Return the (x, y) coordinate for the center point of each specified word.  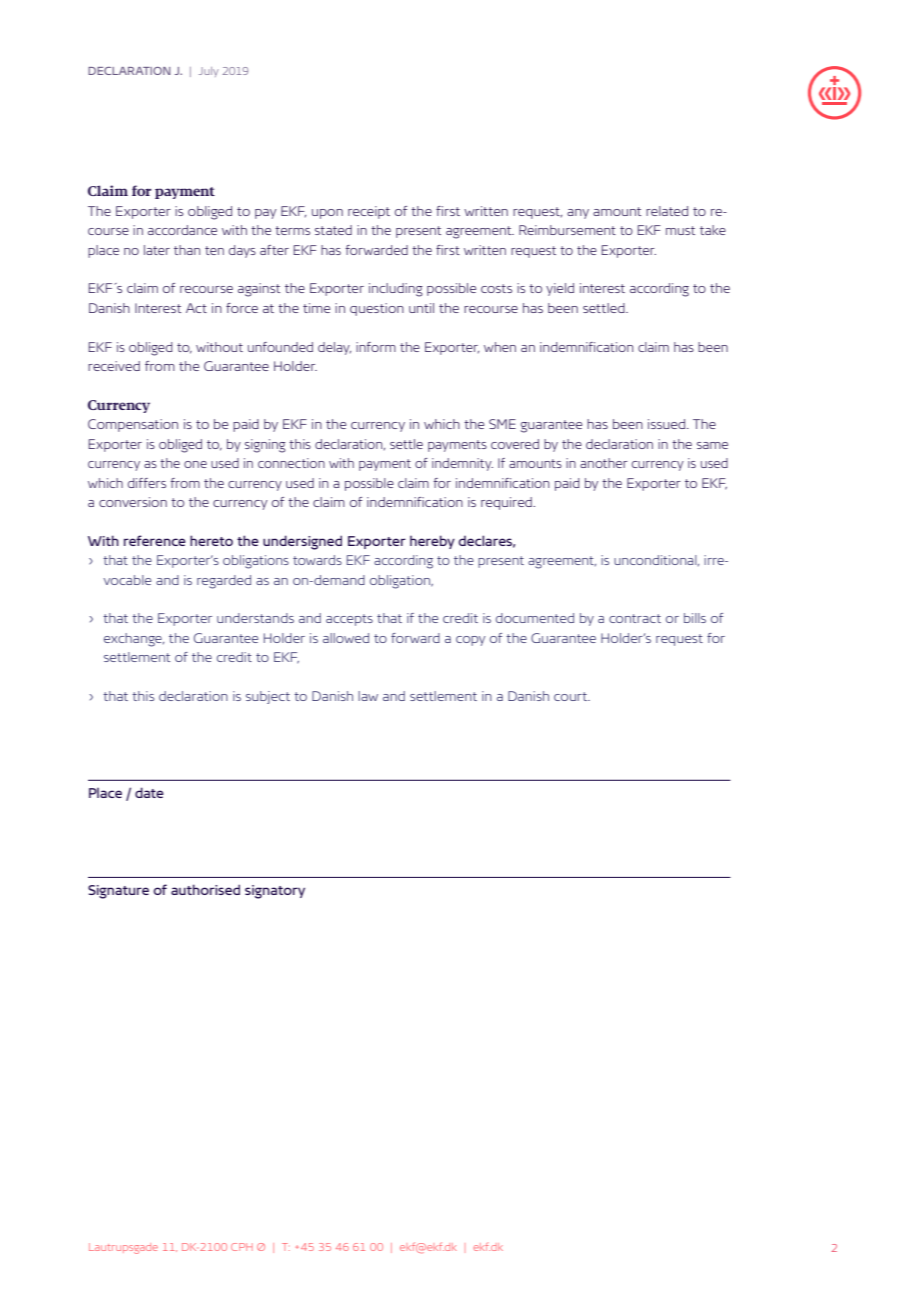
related (667, 211)
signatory (275, 892)
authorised (205, 889)
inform (376, 347)
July (209, 72)
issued (668, 424)
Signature (118, 892)
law (368, 696)
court (572, 696)
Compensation (133, 425)
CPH (242, 1247)
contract (635, 618)
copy (471, 641)
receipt (369, 212)
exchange (134, 640)
